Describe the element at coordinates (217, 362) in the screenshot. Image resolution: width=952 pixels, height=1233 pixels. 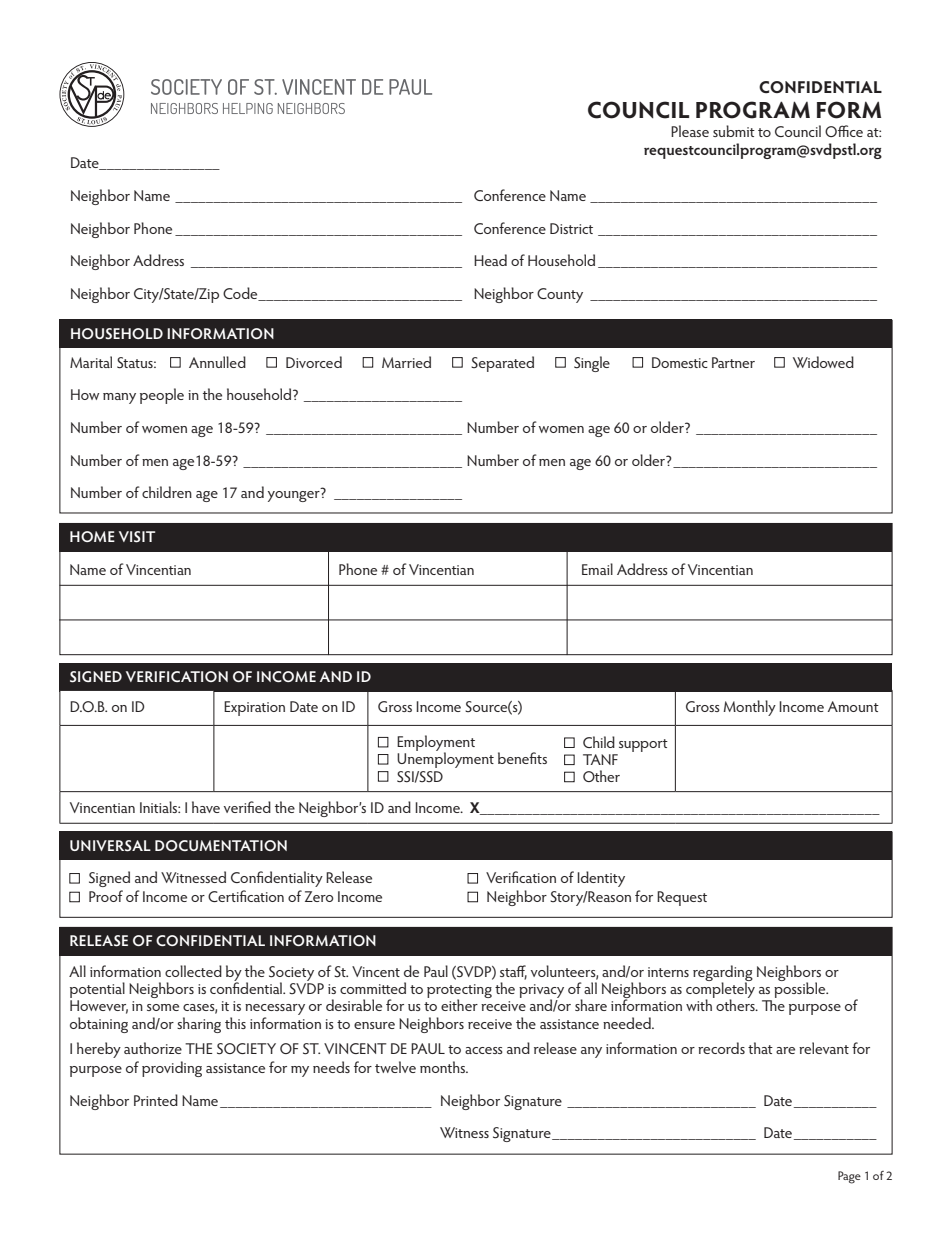
I see `Annulled` at that location.
